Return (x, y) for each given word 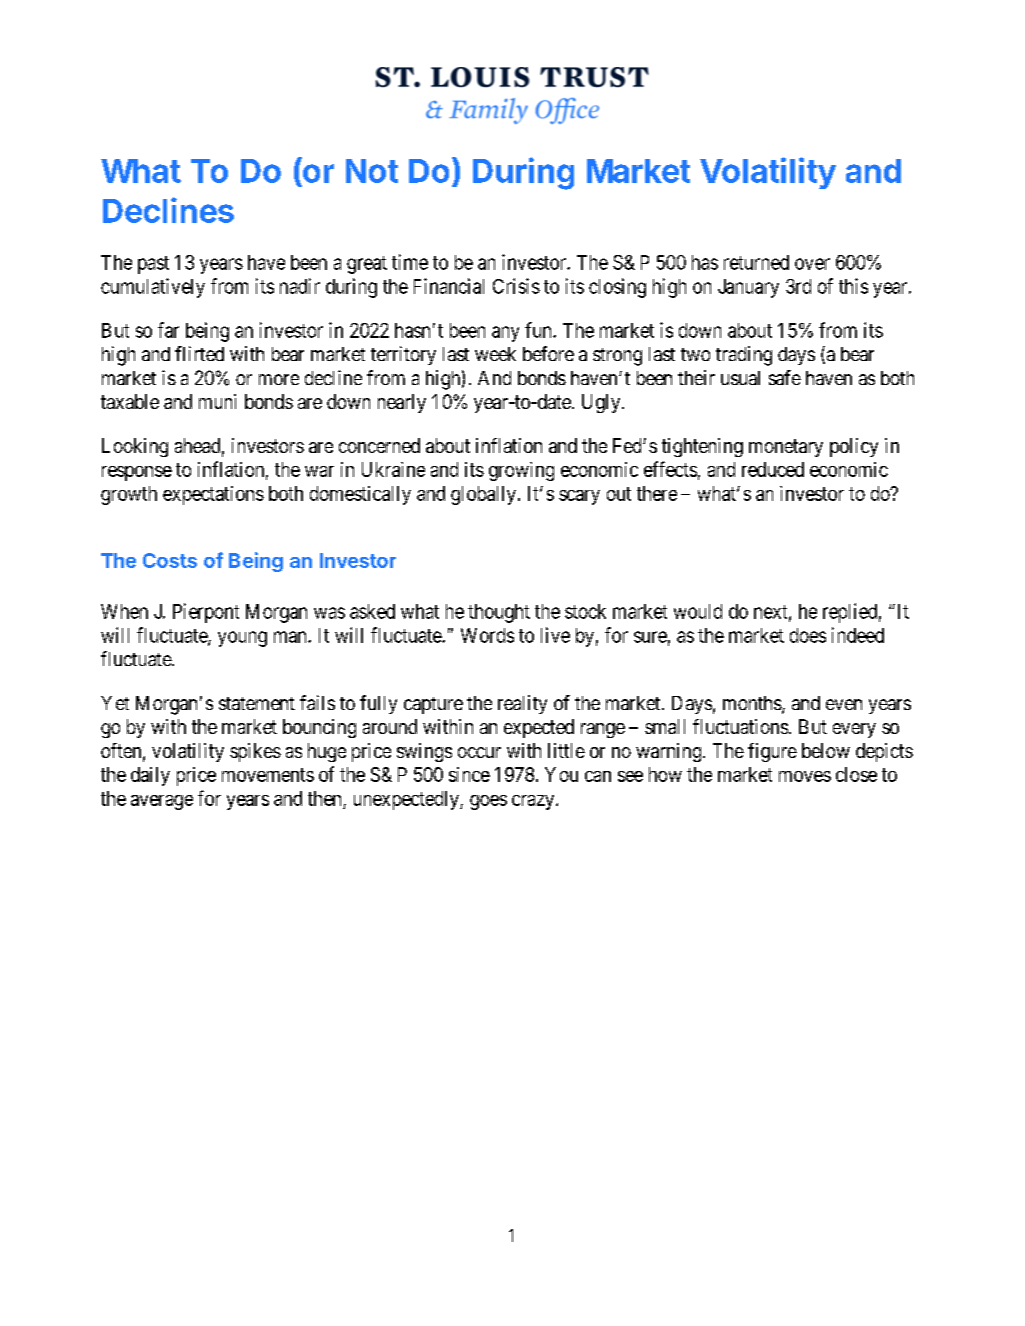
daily (150, 776)
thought (499, 613)
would (698, 611)
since (469, 774)
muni (217, 401)
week (495, 354)
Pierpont (206, 613)
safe (785, 377)
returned (756, 262)
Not (372, 171)
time (410, 262)
